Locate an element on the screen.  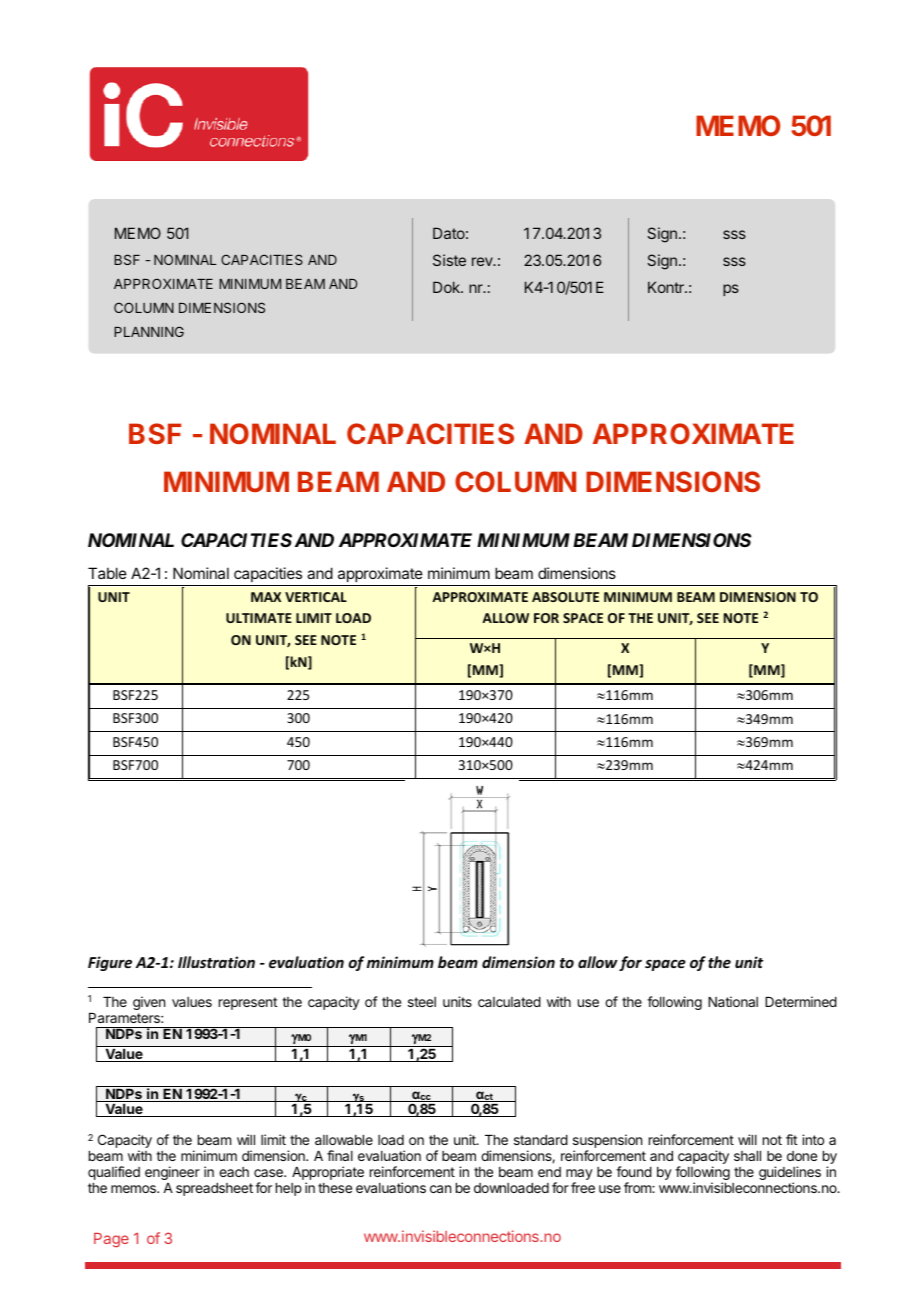
spreadsheet is located at coordinates (214, 1189).
